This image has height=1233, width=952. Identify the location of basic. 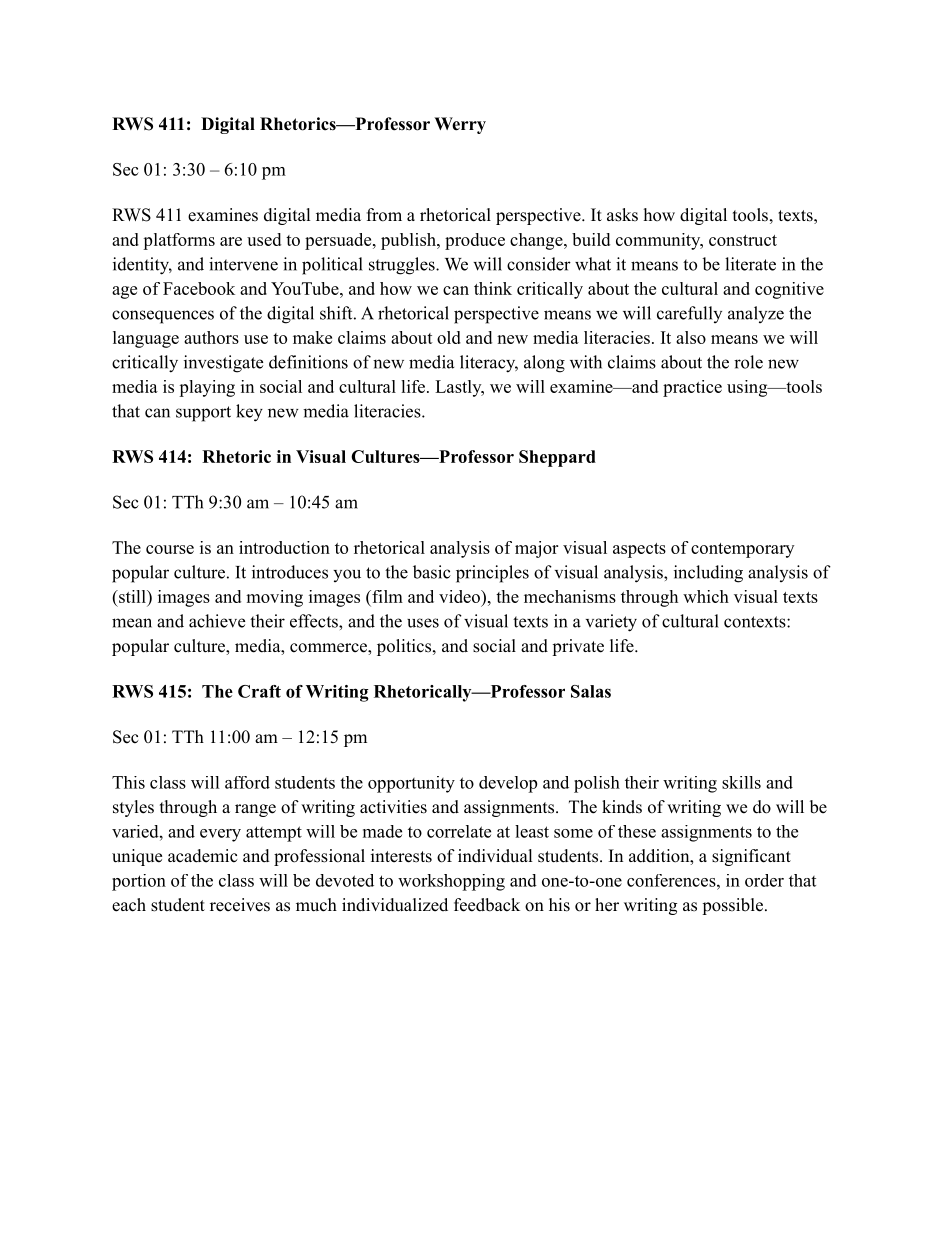
(432, 572).
